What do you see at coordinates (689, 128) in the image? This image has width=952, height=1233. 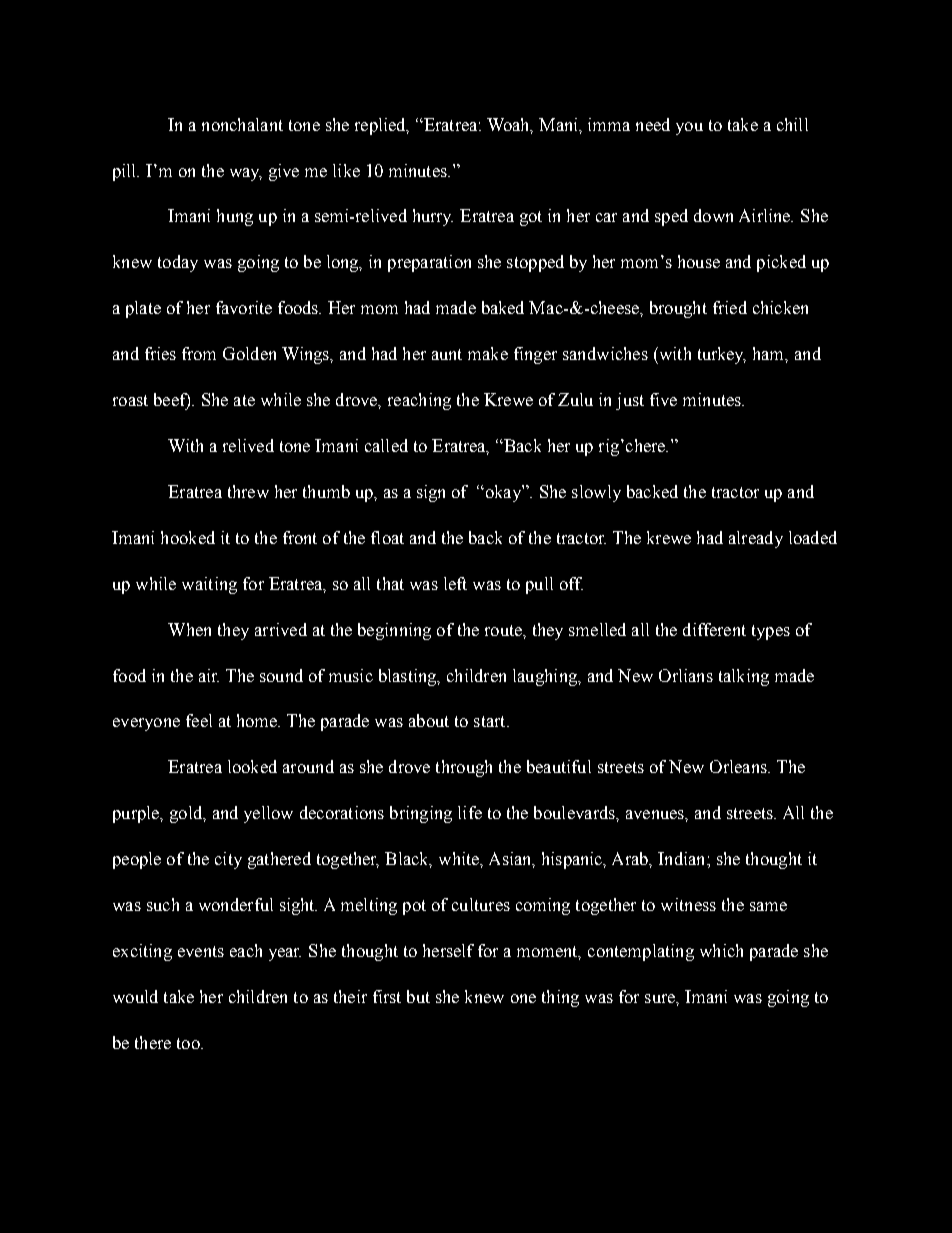 I see `you` at bounding box center [689, 128].
